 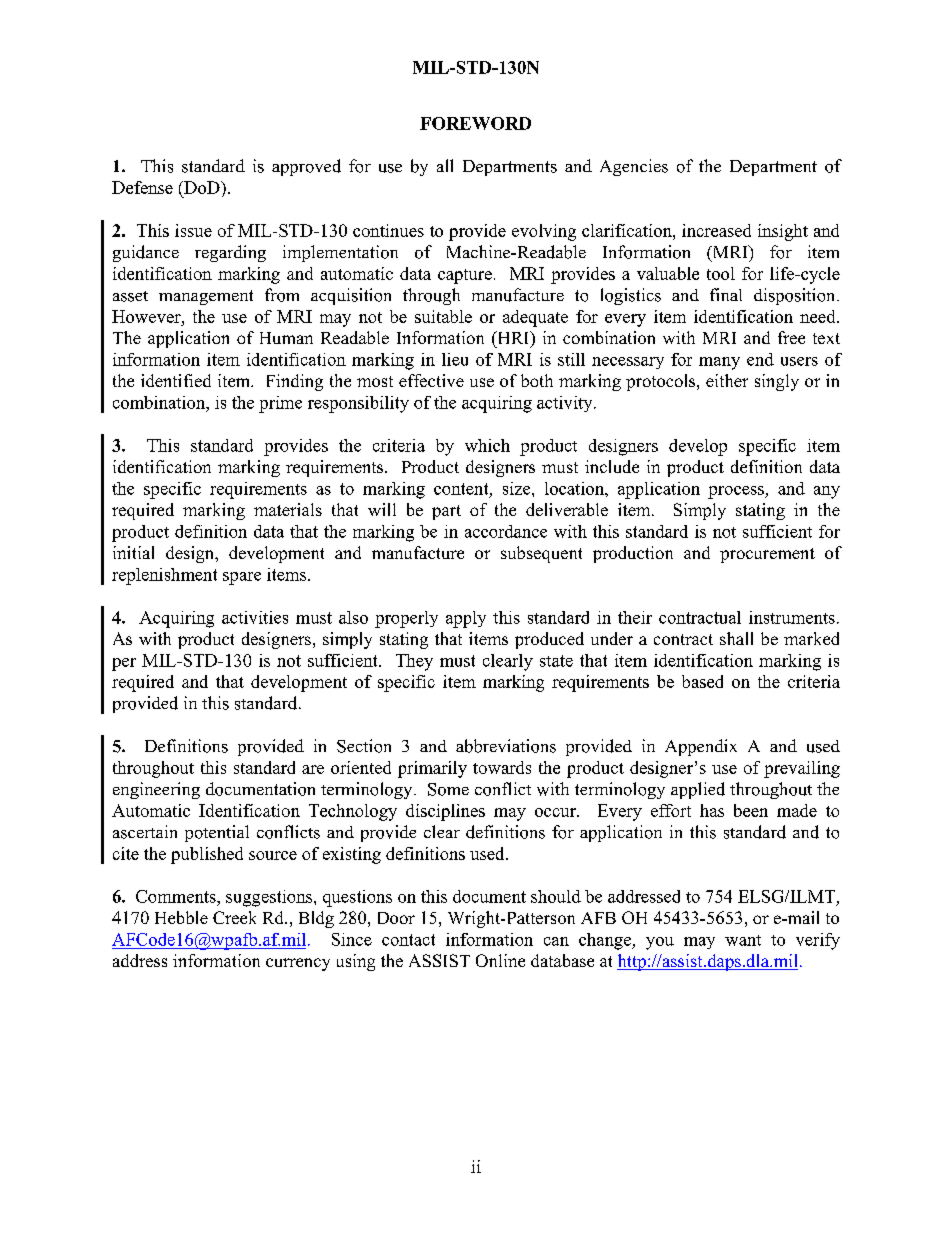 I want to click on spare, so click(x=242, y=578).
